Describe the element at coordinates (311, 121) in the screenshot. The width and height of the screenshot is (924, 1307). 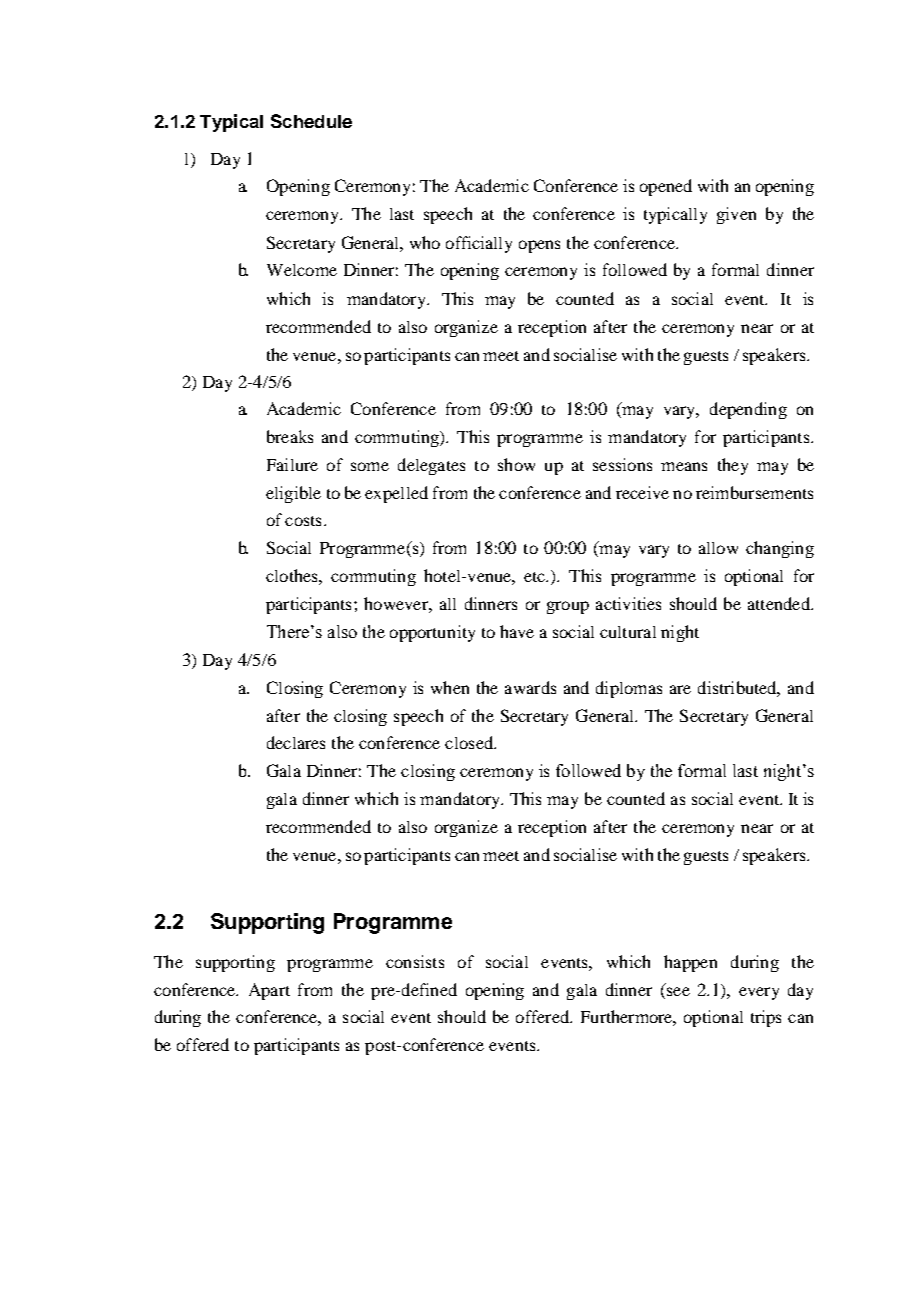
I see `Schedule` at that location.
